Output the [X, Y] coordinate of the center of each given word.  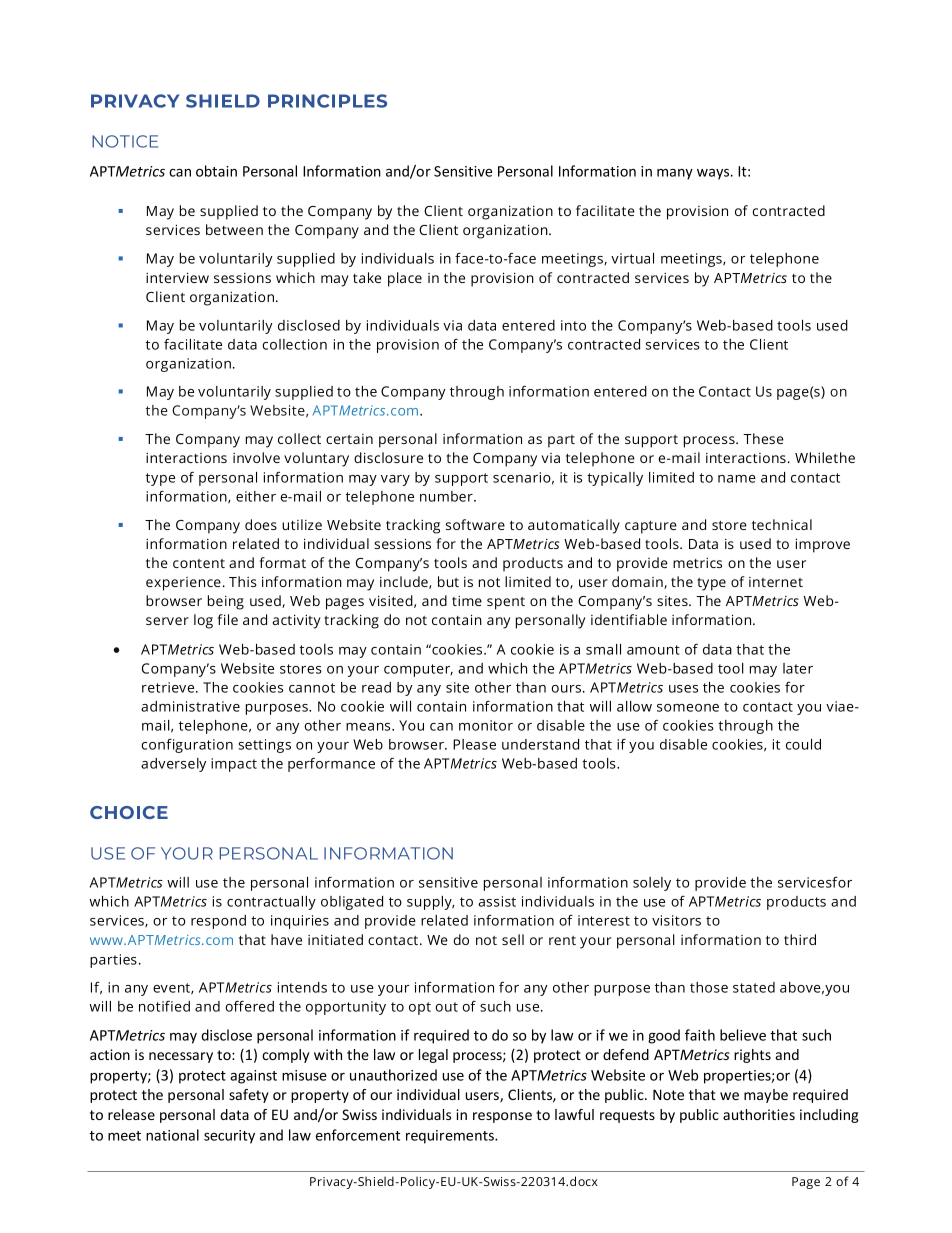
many [675, 174]
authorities [759, 1114]
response [502, 1117]
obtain [216, 171]
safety [249, 1096]
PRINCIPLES [327, 101]
